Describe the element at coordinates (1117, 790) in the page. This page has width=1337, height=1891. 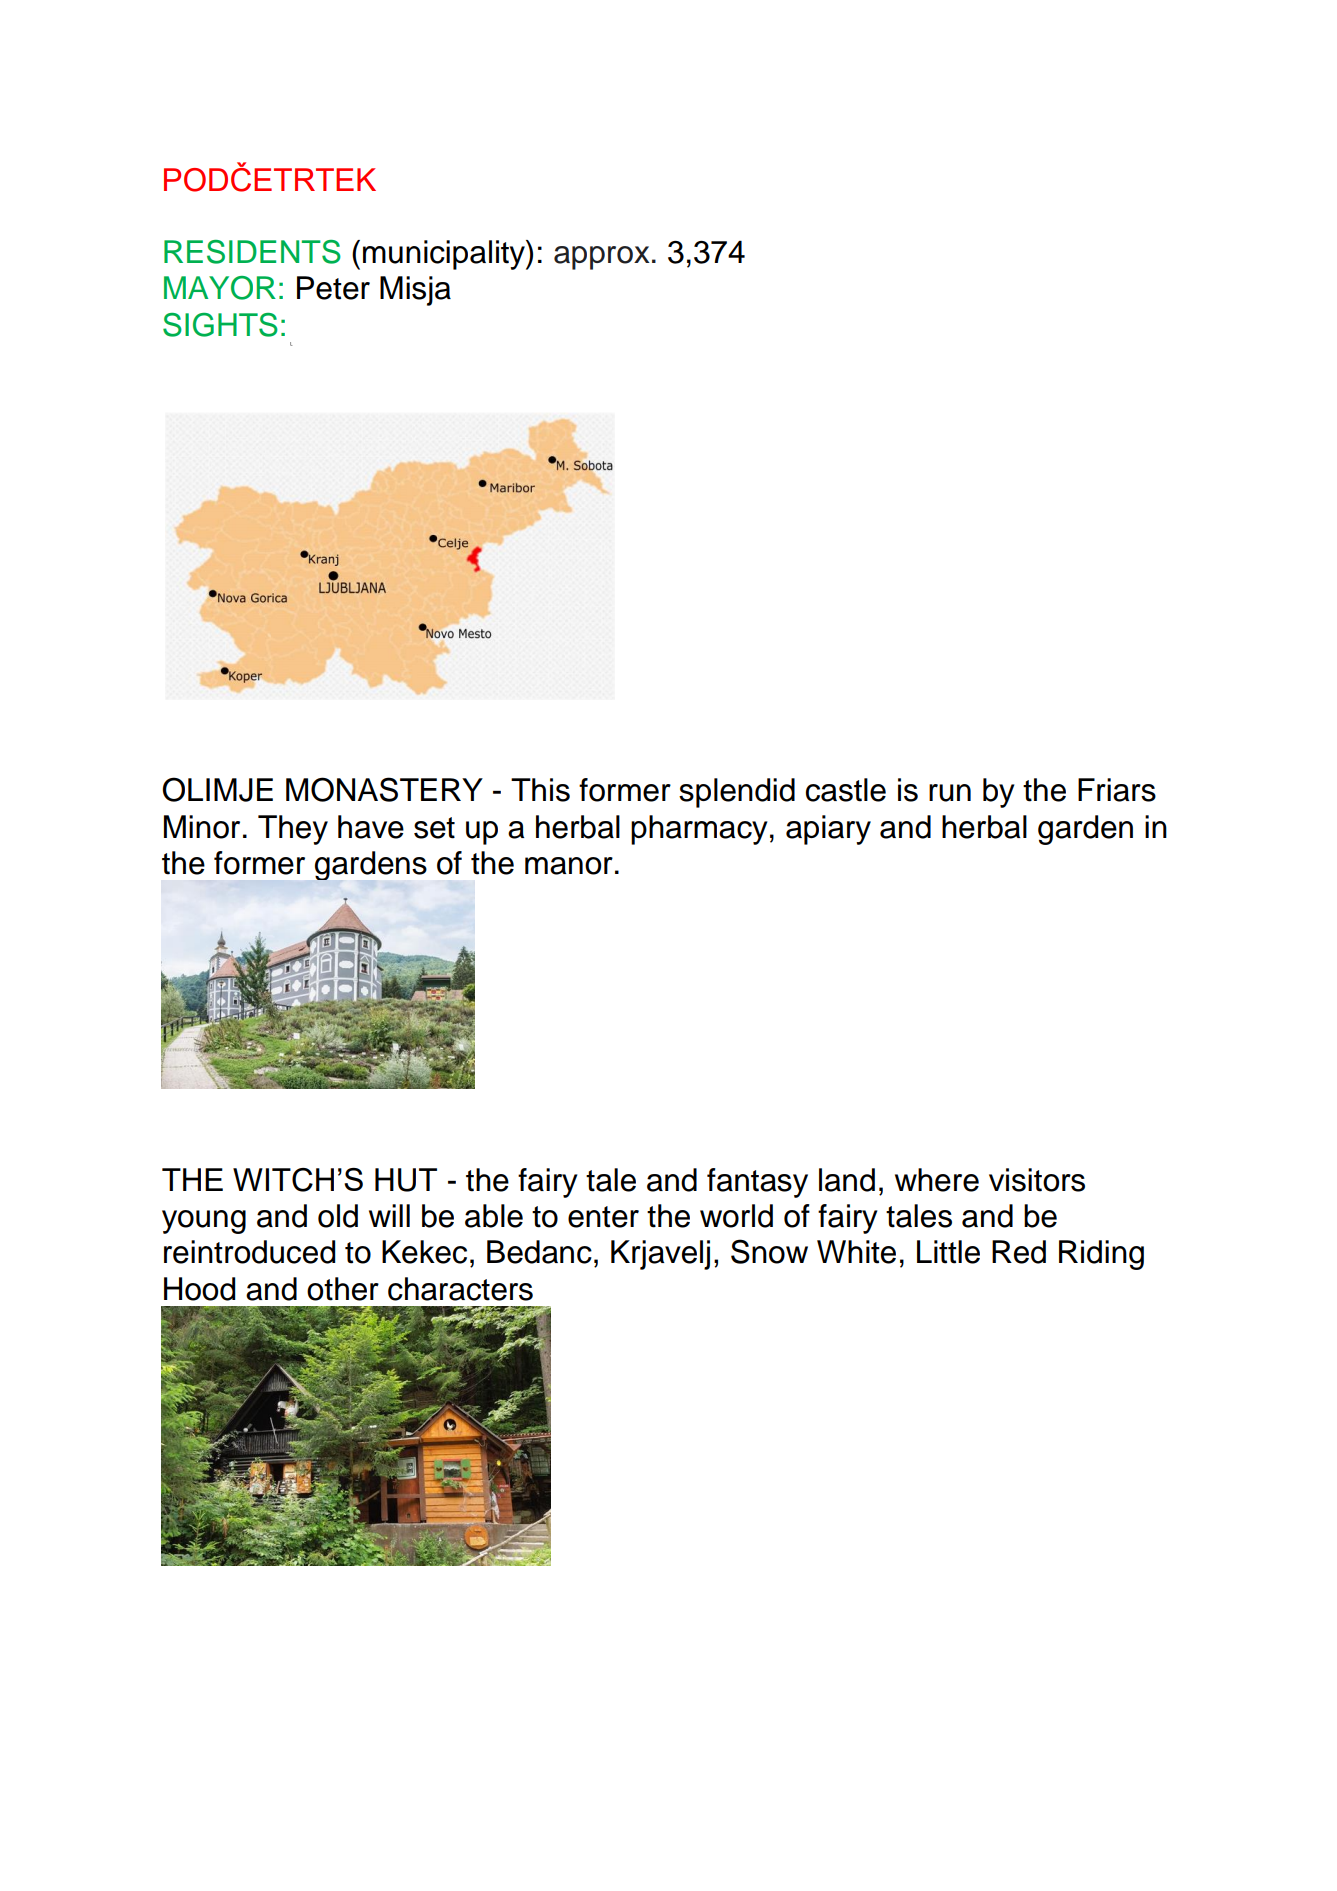
I see `Friars` at that location.
